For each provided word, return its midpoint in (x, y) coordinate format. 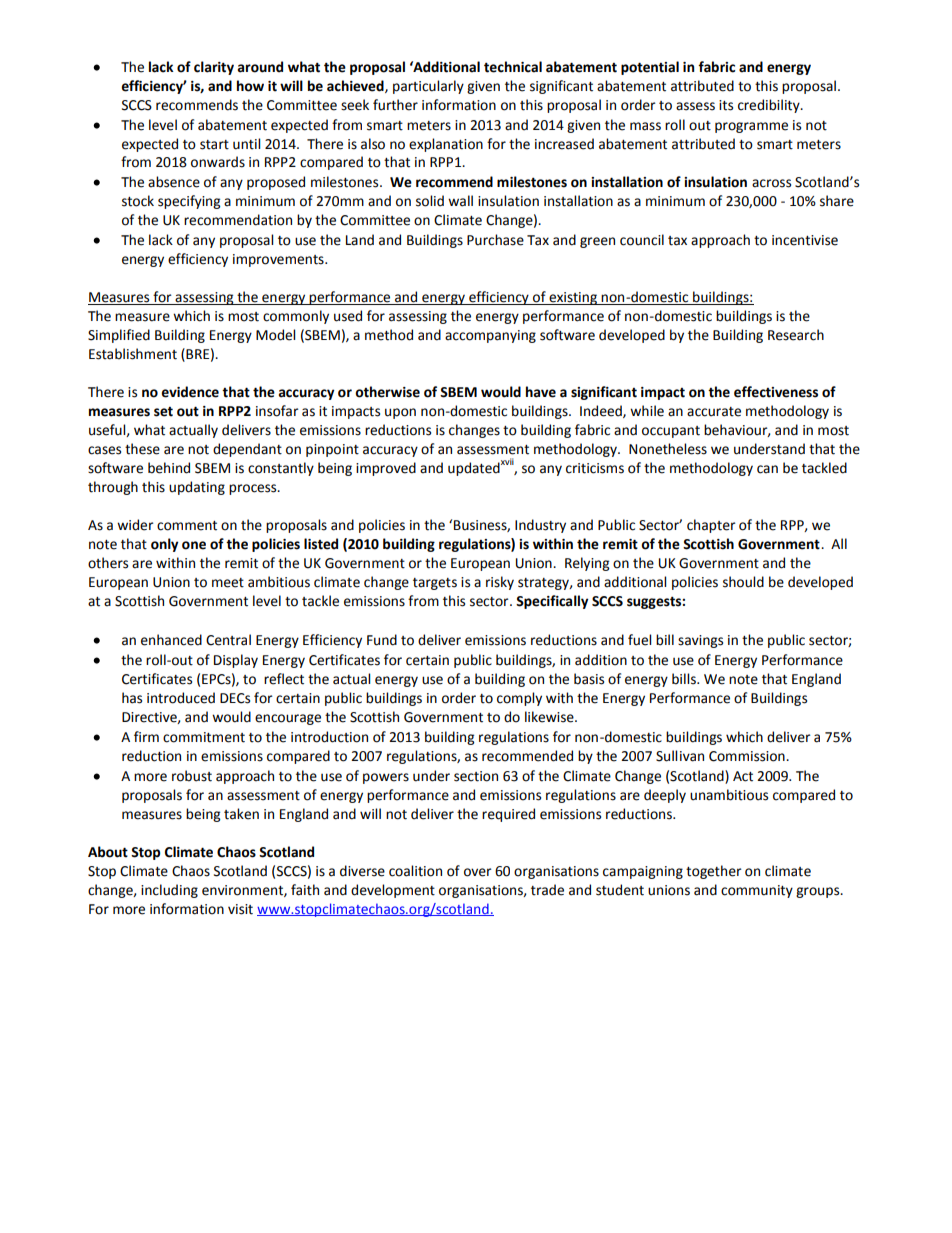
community (757, 891)
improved (386, 469)
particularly (428, 87)
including (169, 891)
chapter (711, 526)
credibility (770, 106)
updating (197, 488)
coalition (415, 871)
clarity (214, 68)
